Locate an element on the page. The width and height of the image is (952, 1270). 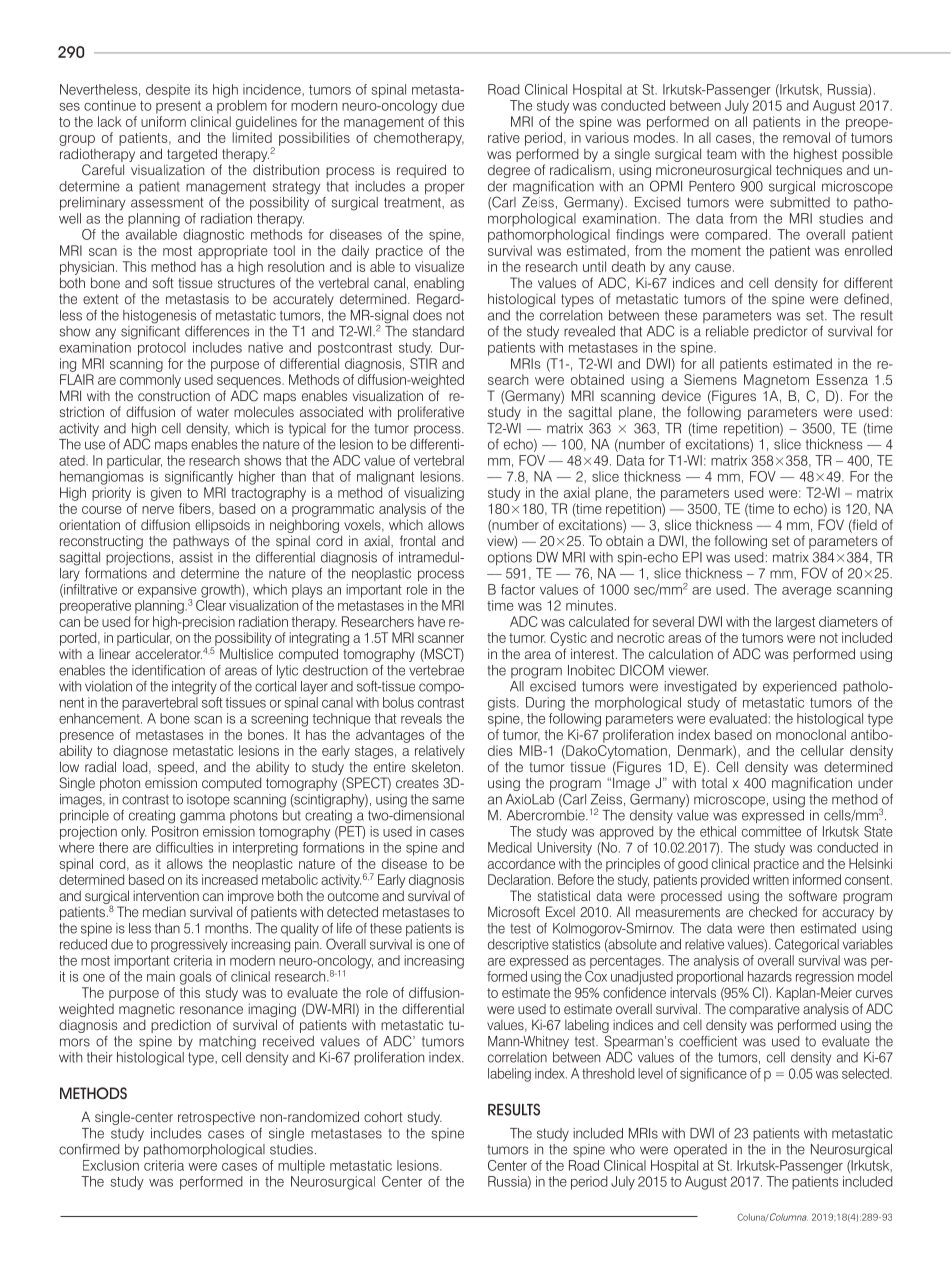
degree is located at coordinates (509, 171).
